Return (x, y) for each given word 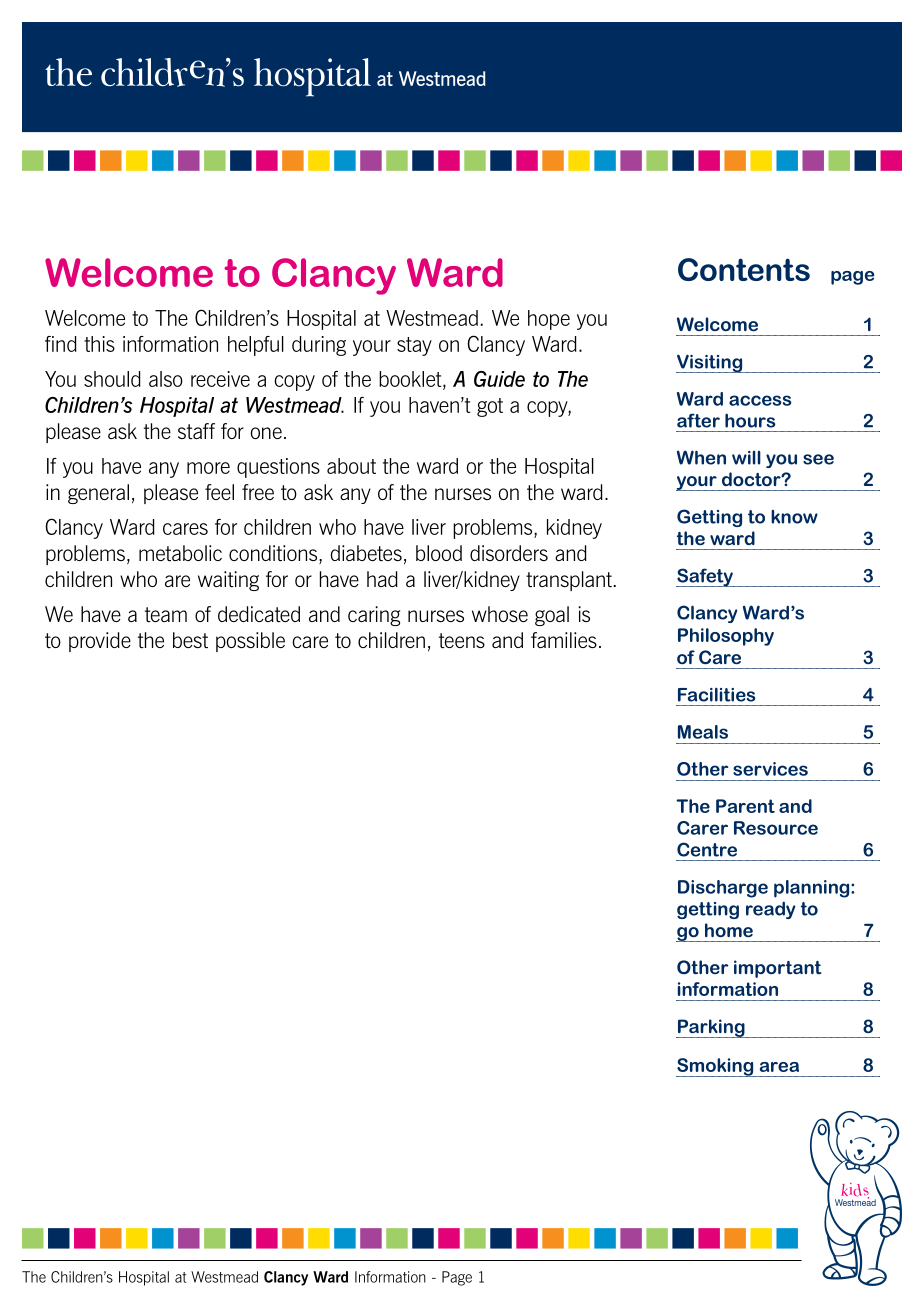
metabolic (180, 553)
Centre (707, 849)
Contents (744, 269)
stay (414, 346)
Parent (745, 806)
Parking (711, 1028)
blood (439, 553)
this (99, 344)
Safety (705, 577)
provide (100, 642)
